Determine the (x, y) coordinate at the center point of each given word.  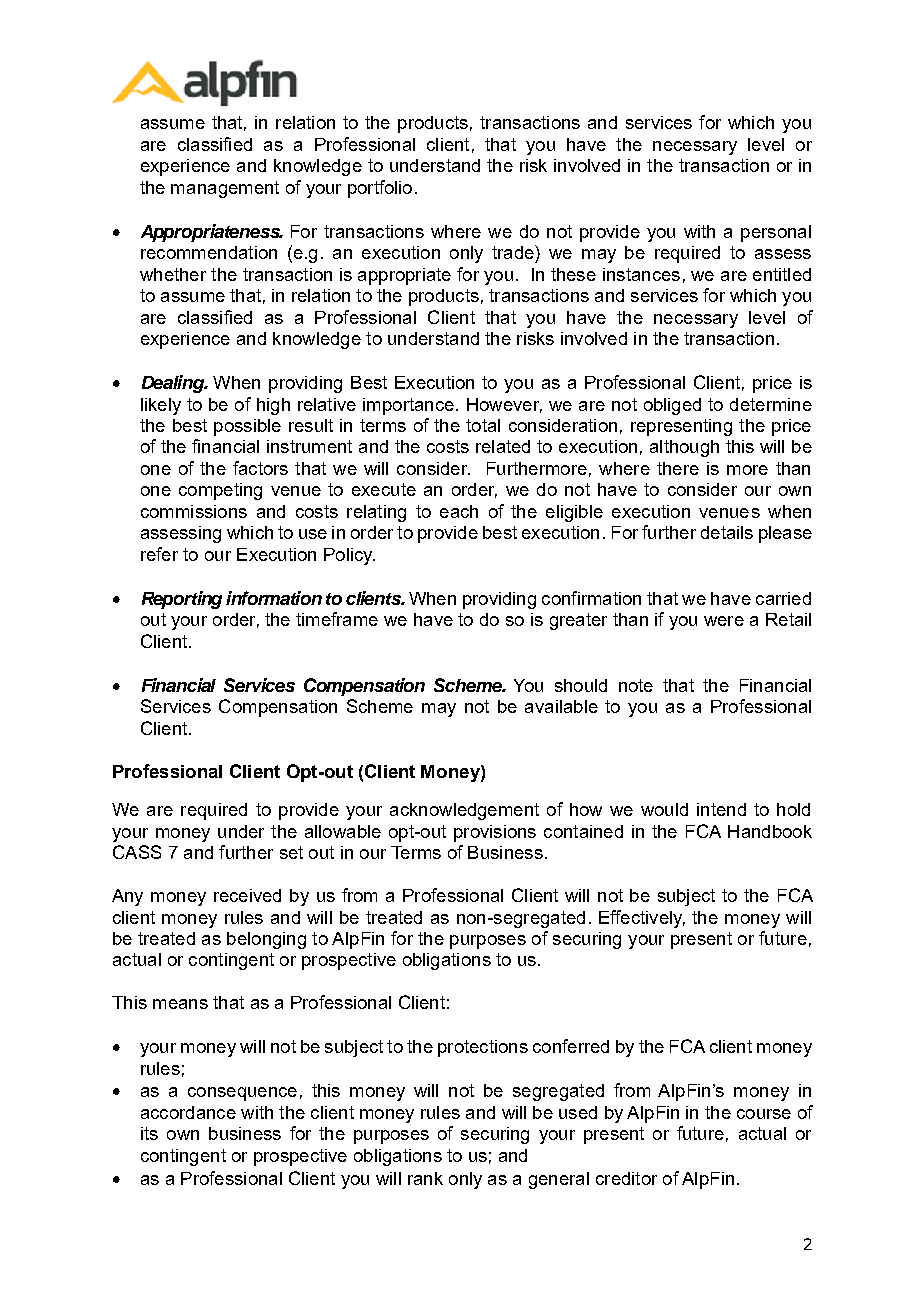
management (225, 189)
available (561, 706)
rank (425, 1178)
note (636, 685)
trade (514, 252)
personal (776, 233)
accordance (188, 1112)
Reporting (182, 600)
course (764, 1114)
